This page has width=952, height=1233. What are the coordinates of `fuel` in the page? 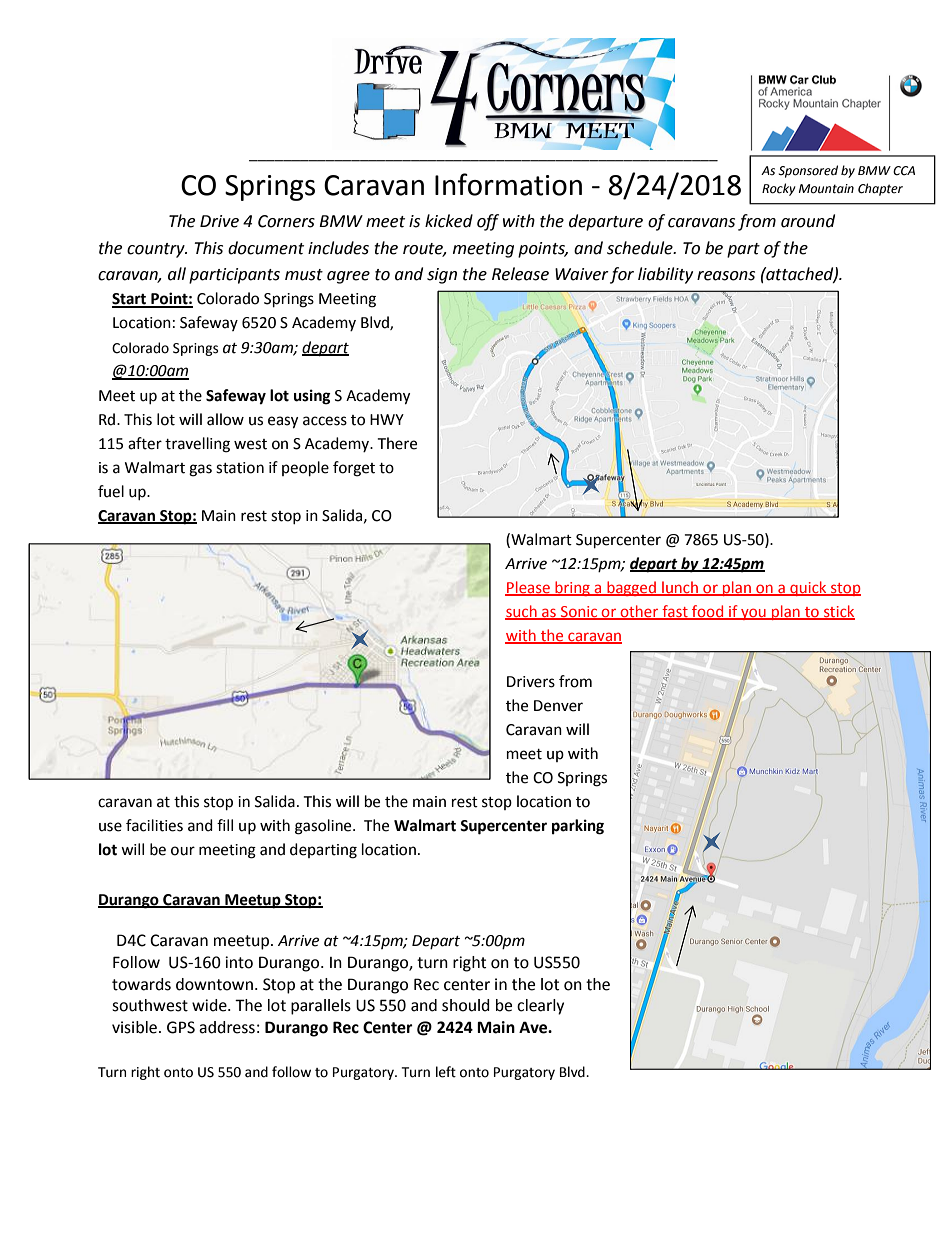 It's located at (111, 491).
